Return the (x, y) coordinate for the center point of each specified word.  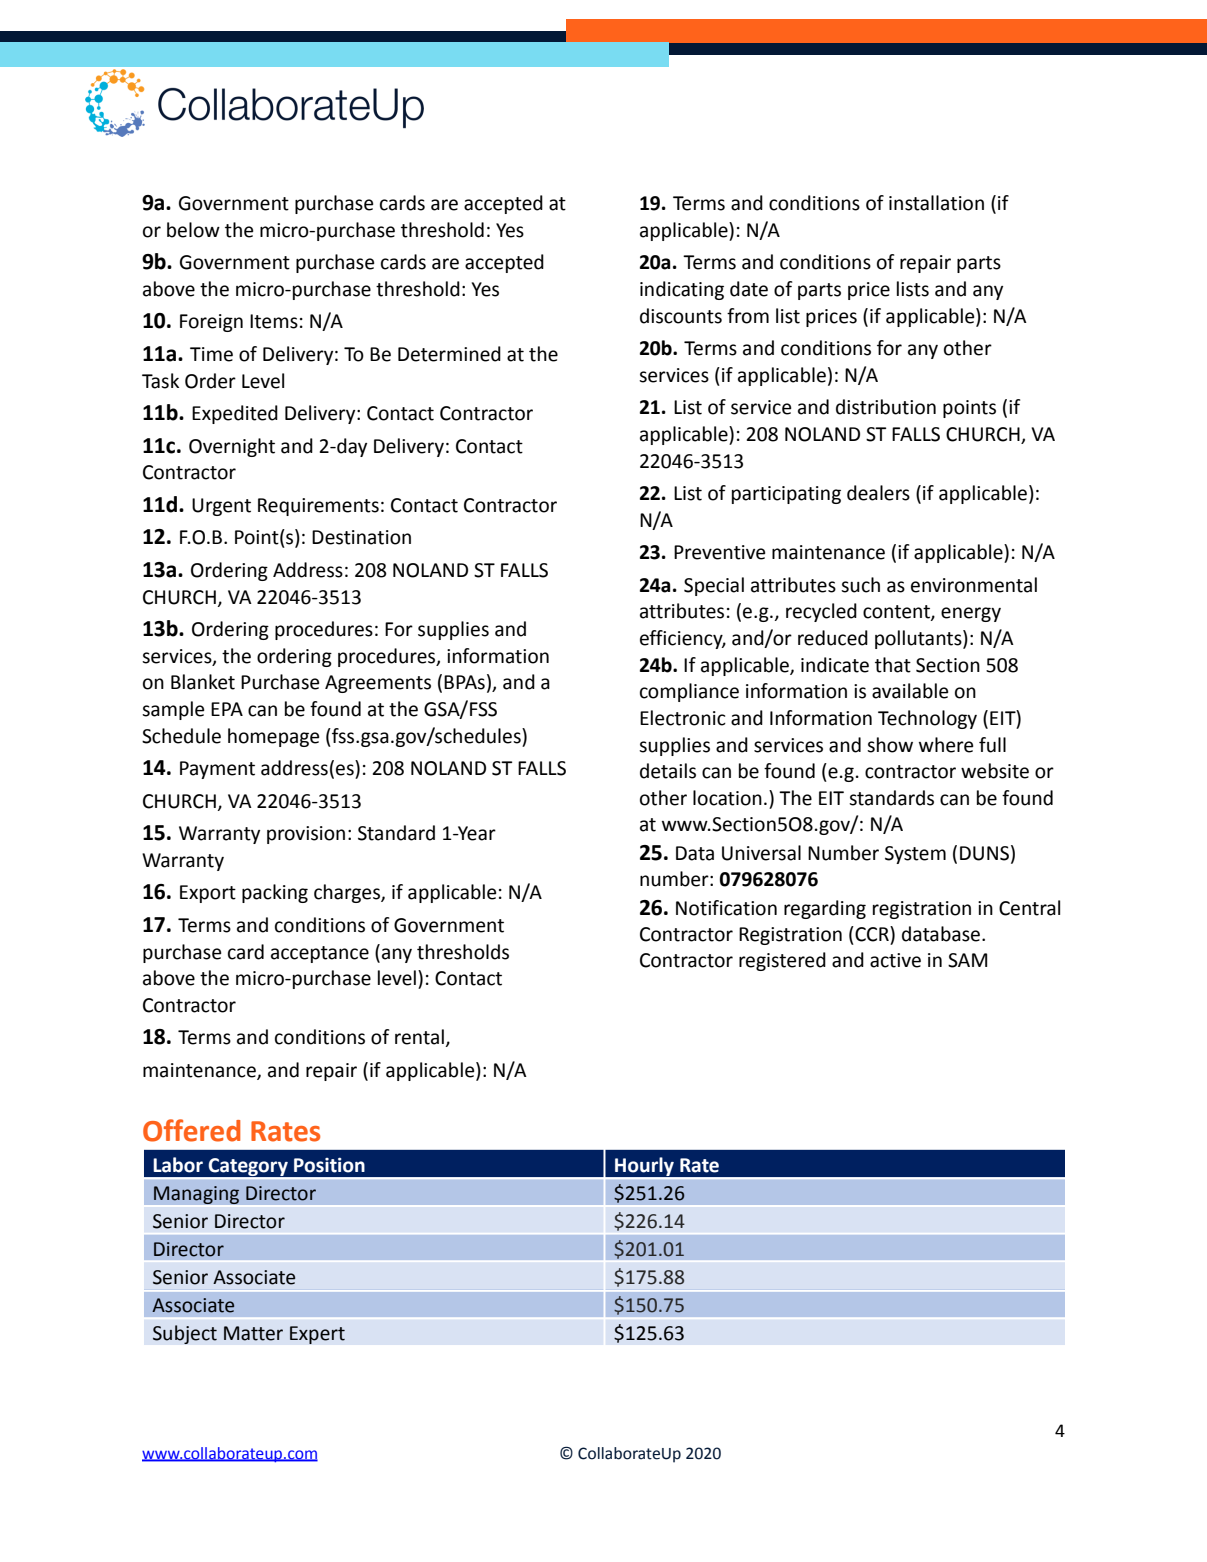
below (193, 230)
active (895, 960)
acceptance (320, 954)
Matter (253, 1333)
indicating (682, 290)
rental (420, 1038)
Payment (217, 770)
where (946, 745)
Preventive (719, 552)
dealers (878, 493)
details (668, 771)
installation (936, 203)
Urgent (221, 507)
